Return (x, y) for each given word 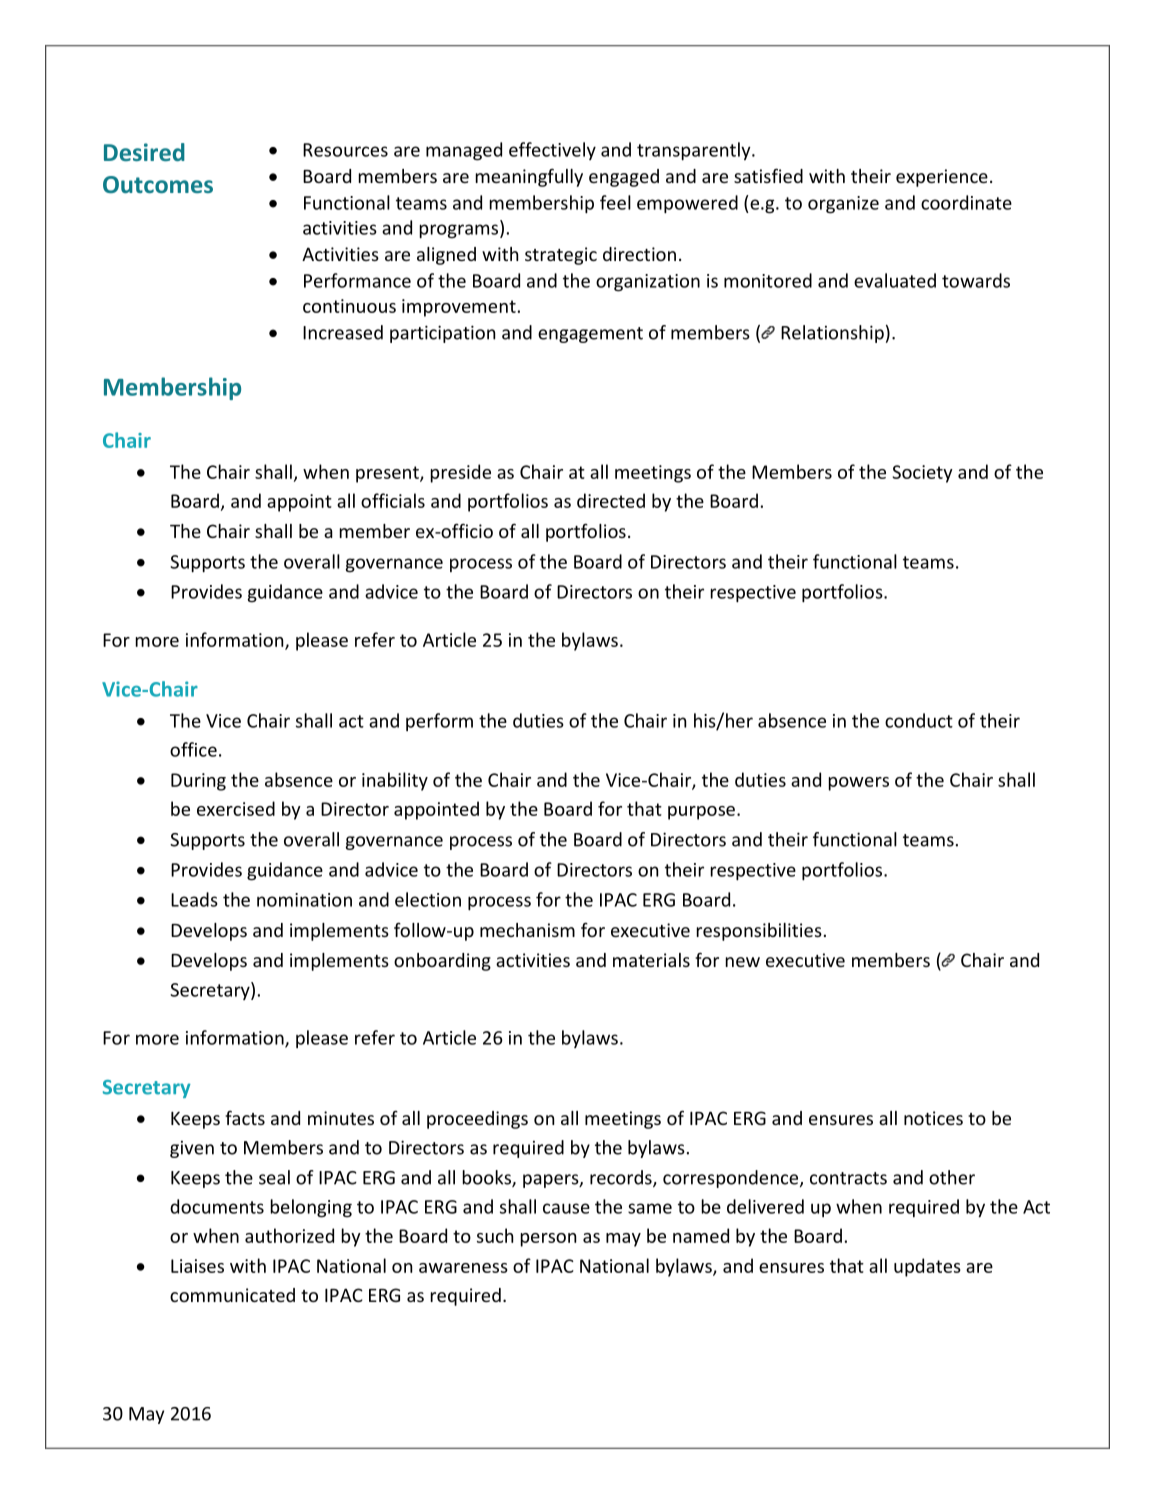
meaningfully (529, 177)
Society (922, 474)
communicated (232, 1295)
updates (927, 1267)
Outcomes (158, 184)
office (193, 749)
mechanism (527, 930)
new (743, 962)
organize (843, 205)
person (548, 1240)
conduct (919, 720)
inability (395, 781)
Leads (194, 899)
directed (611, 500)
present (388, 474)
